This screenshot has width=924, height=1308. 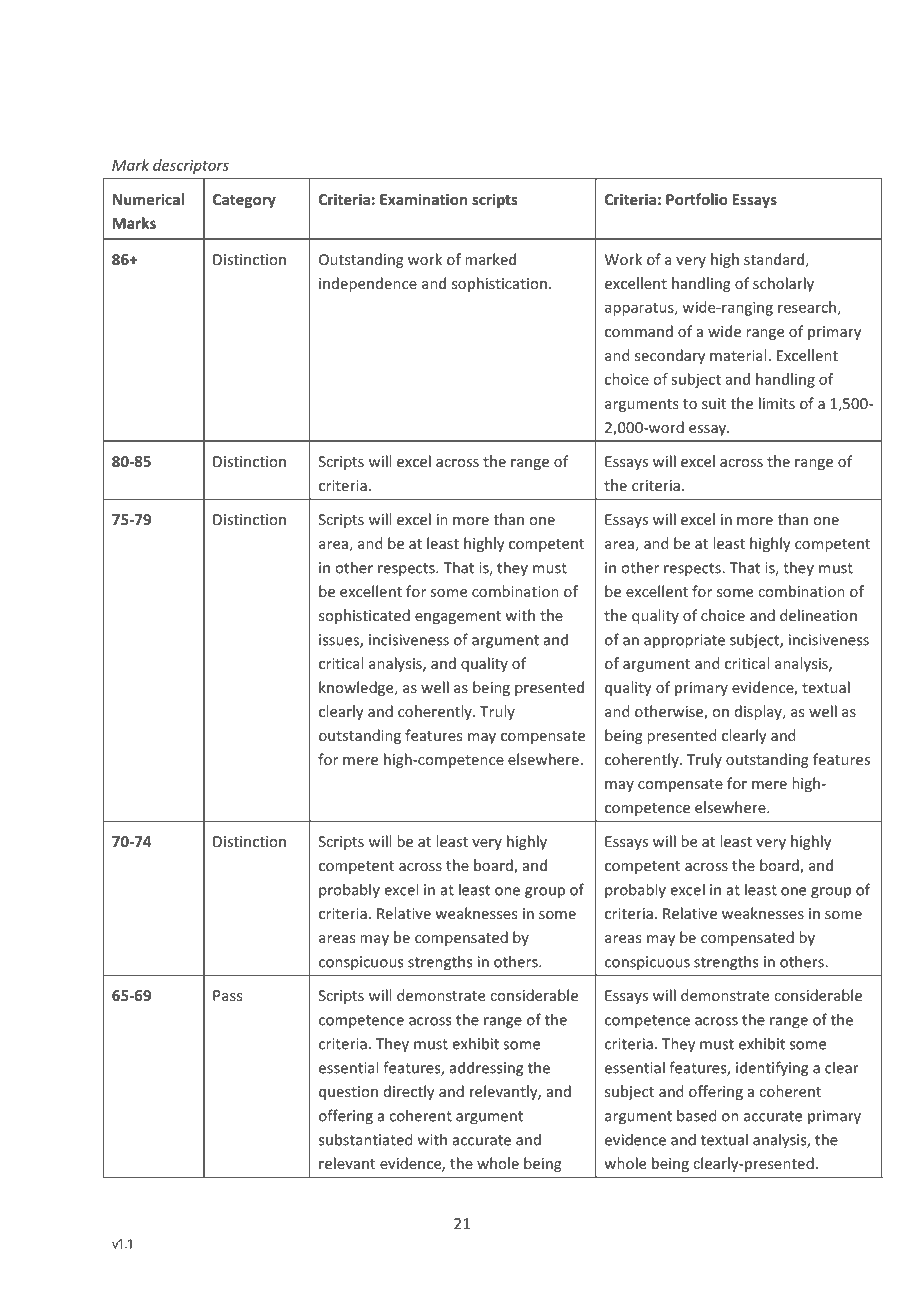 What do you see at coordinates (423, 199) in the screenshot?
I see `Examination` at bounding box center [423, 199].
